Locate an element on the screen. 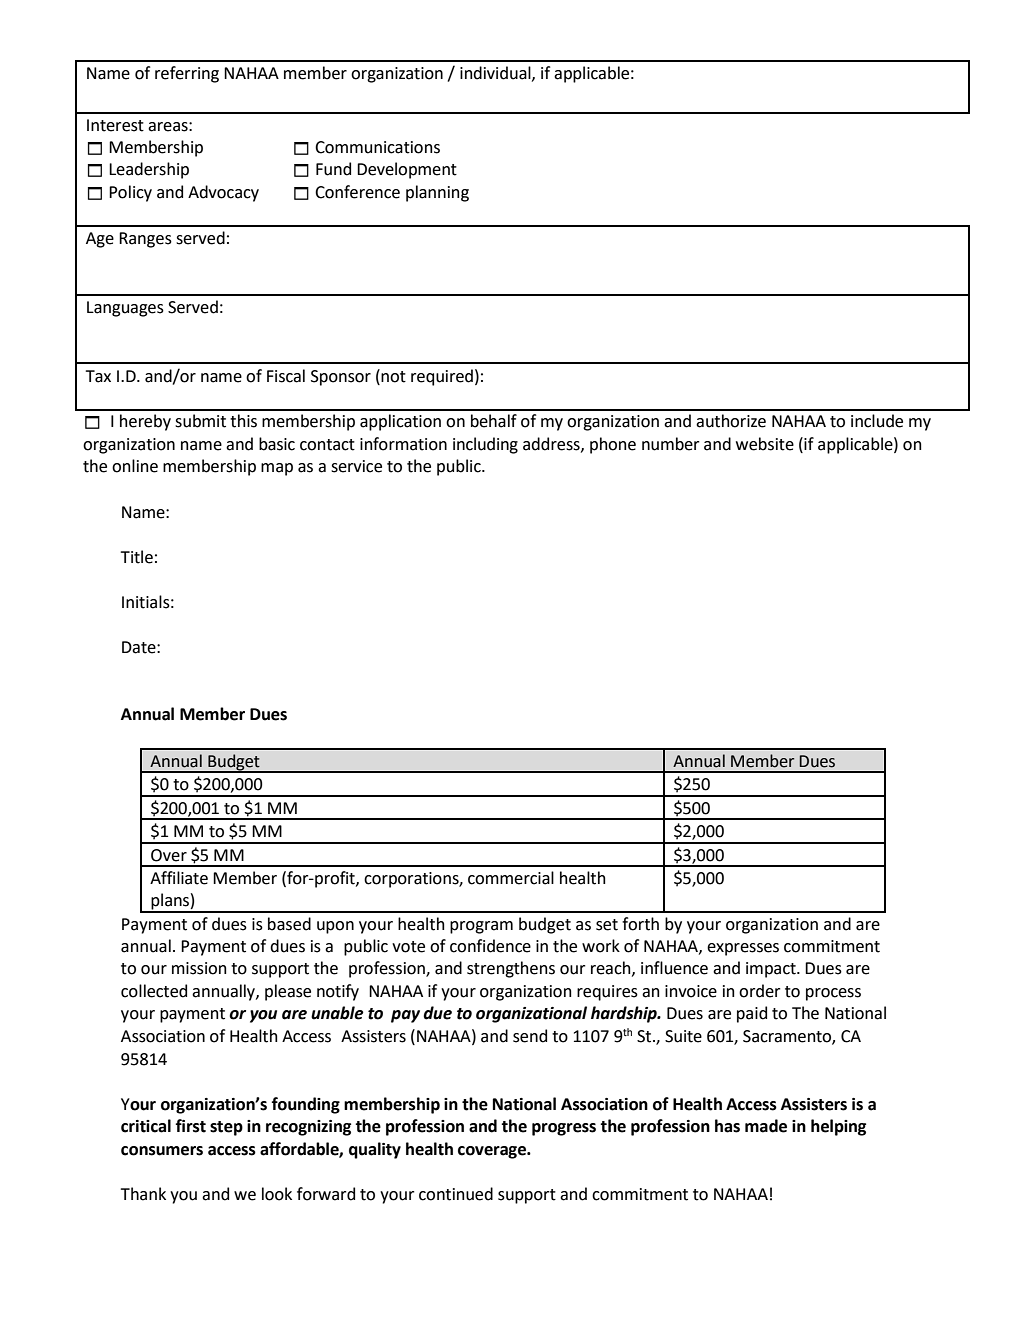 Image resolution: width=1028 pixels, height=1330 pixels. Development is located at coordinates (407, 170).
